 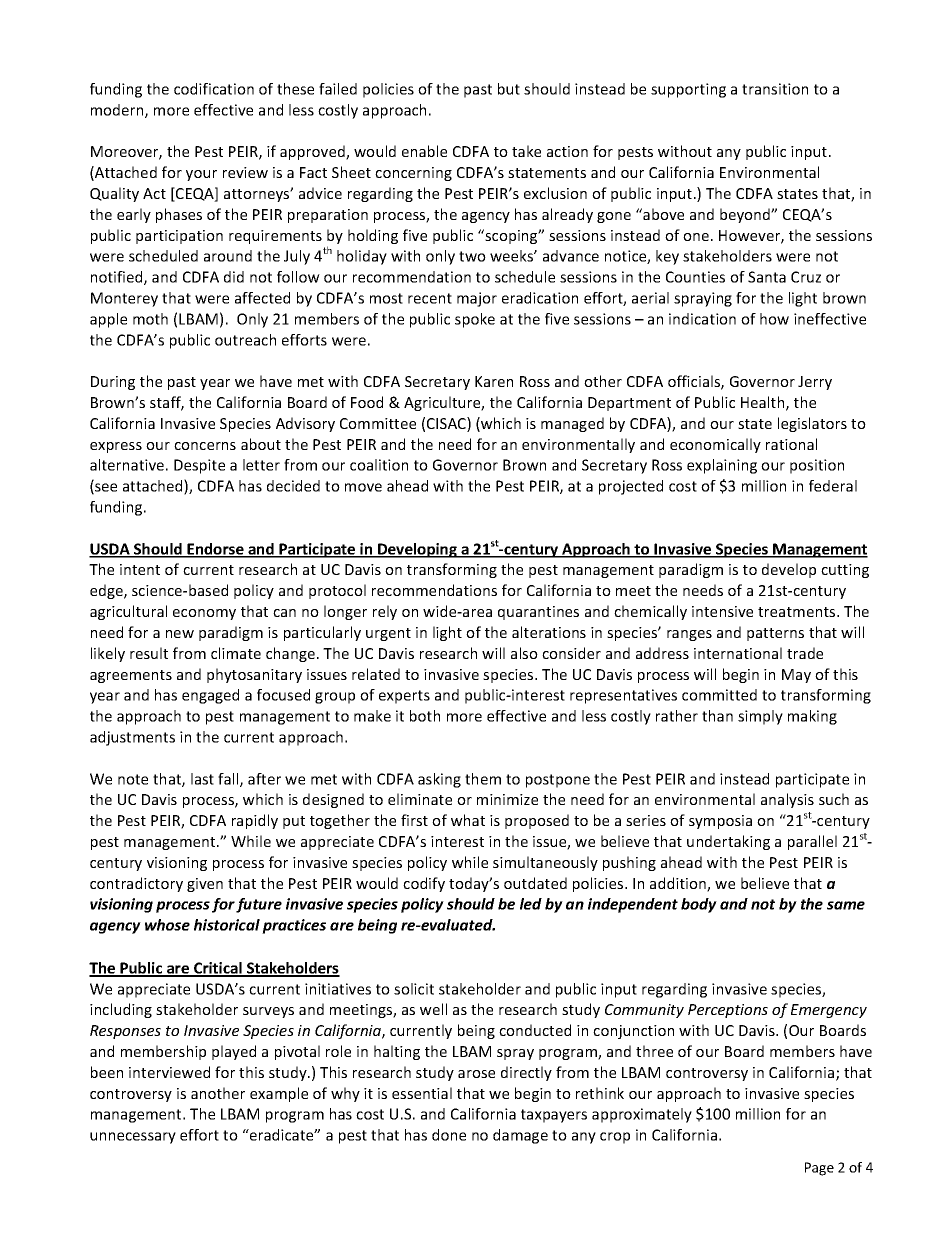 What do you see at coordinates (483, 779) in the screenshot?
I see `them` at bounding box center [483, 779].
